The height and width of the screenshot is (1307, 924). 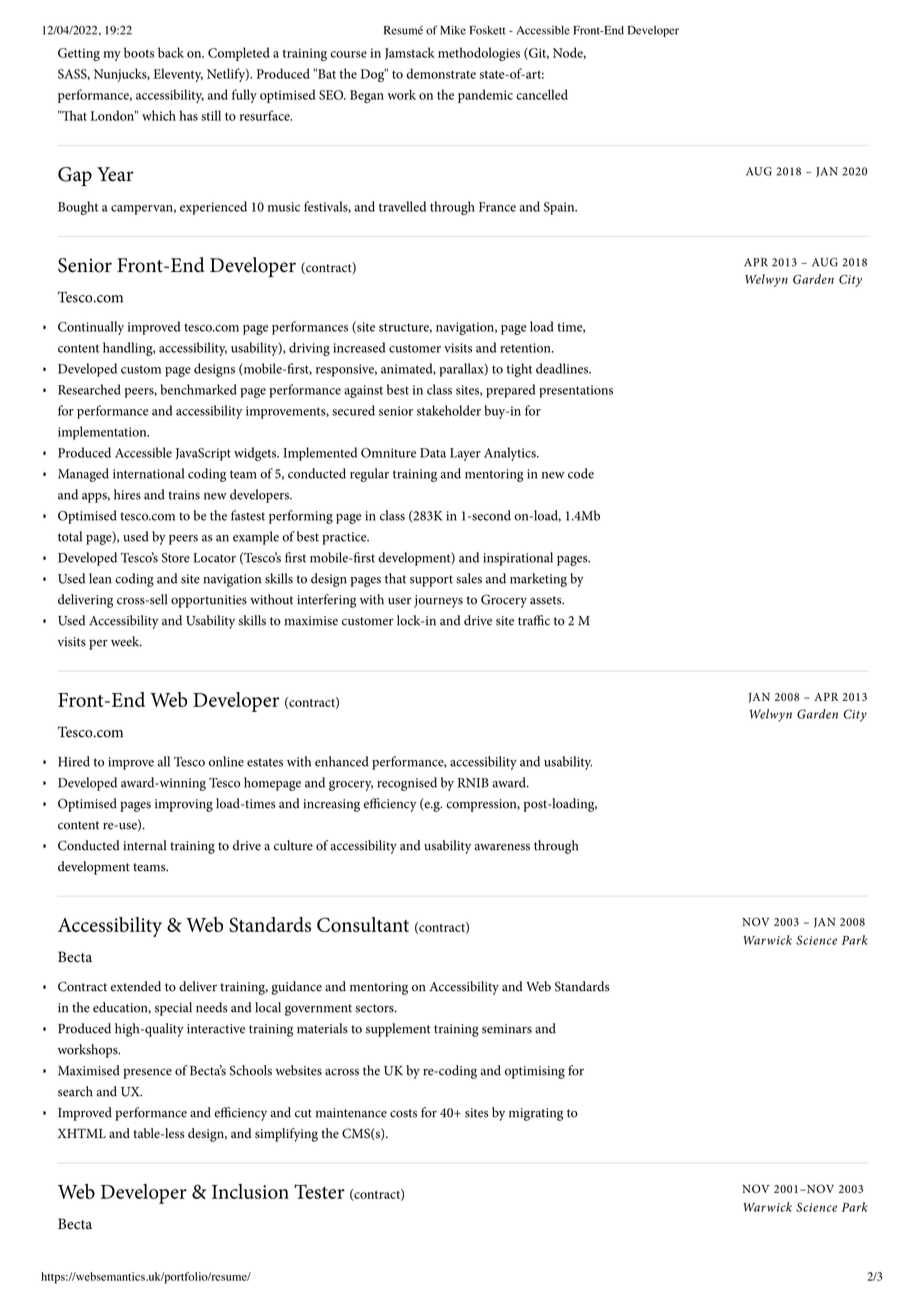 What do you see at coordinates (139, 52) in the screenshot?
I see `boots` at bounding box center [139, 52].
